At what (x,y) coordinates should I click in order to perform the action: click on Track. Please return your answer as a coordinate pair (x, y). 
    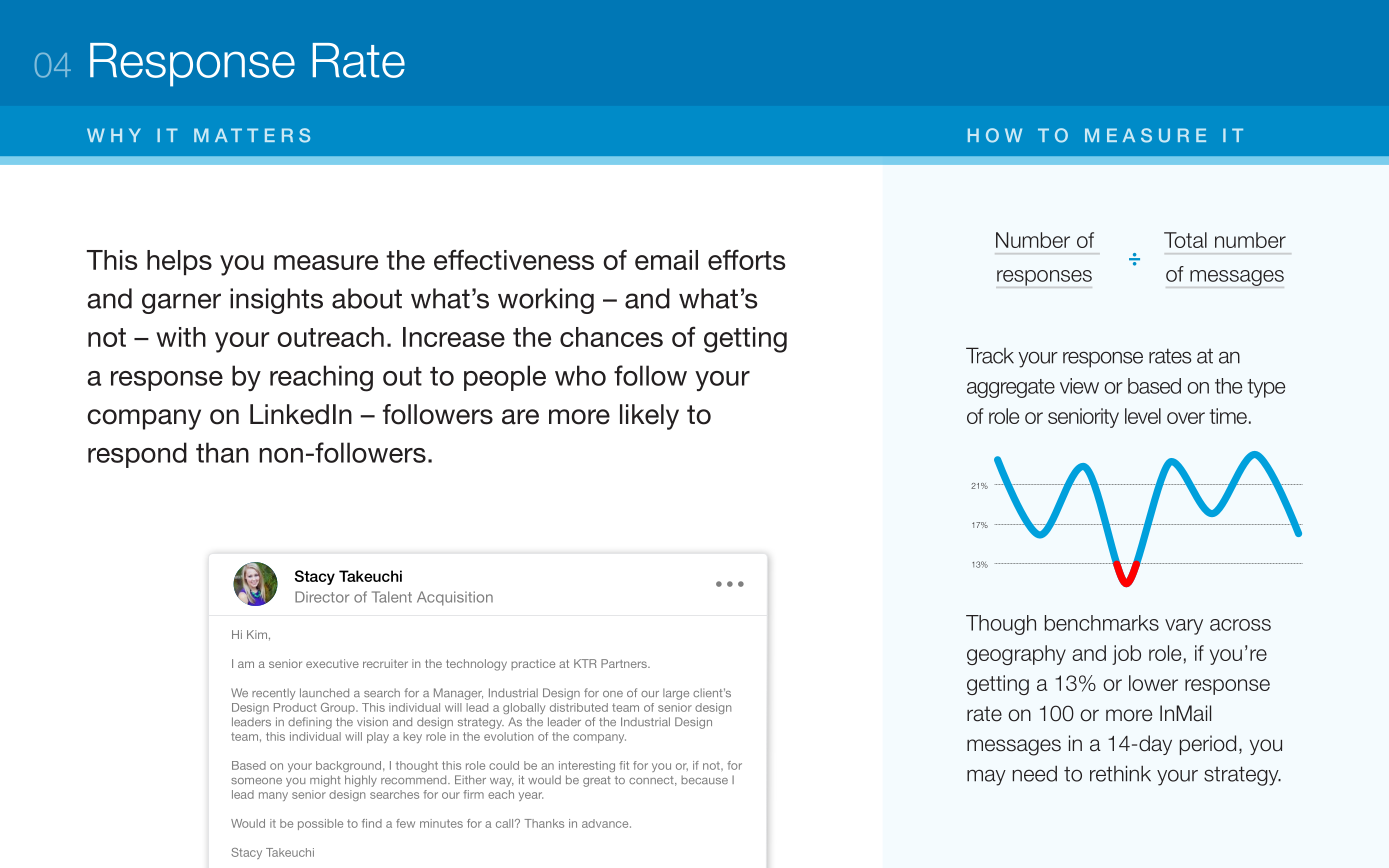
    Looking at the image, I should click on (990, 355).
